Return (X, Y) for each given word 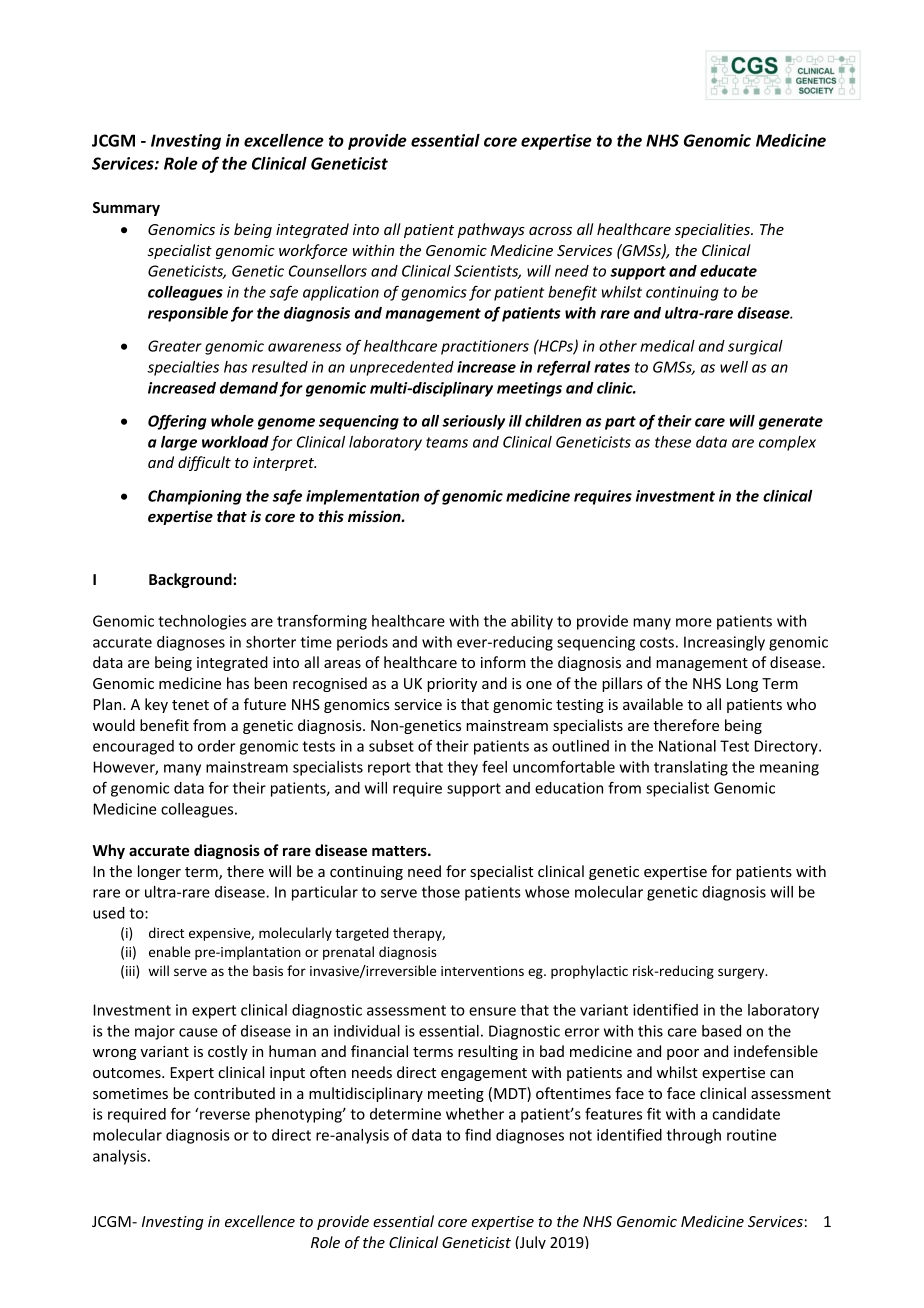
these (673, 442)
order (216, 746)
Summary (126, 209)
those (441, 892)
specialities (713, 230)
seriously (473, 422)
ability (532, 622)
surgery (742, 973)
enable (169, 951)
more (694, 622)
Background (191, 580)
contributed (234, 1093)
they (462, 768)
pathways (491, 230)
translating (691, 768)
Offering (177, 422)
